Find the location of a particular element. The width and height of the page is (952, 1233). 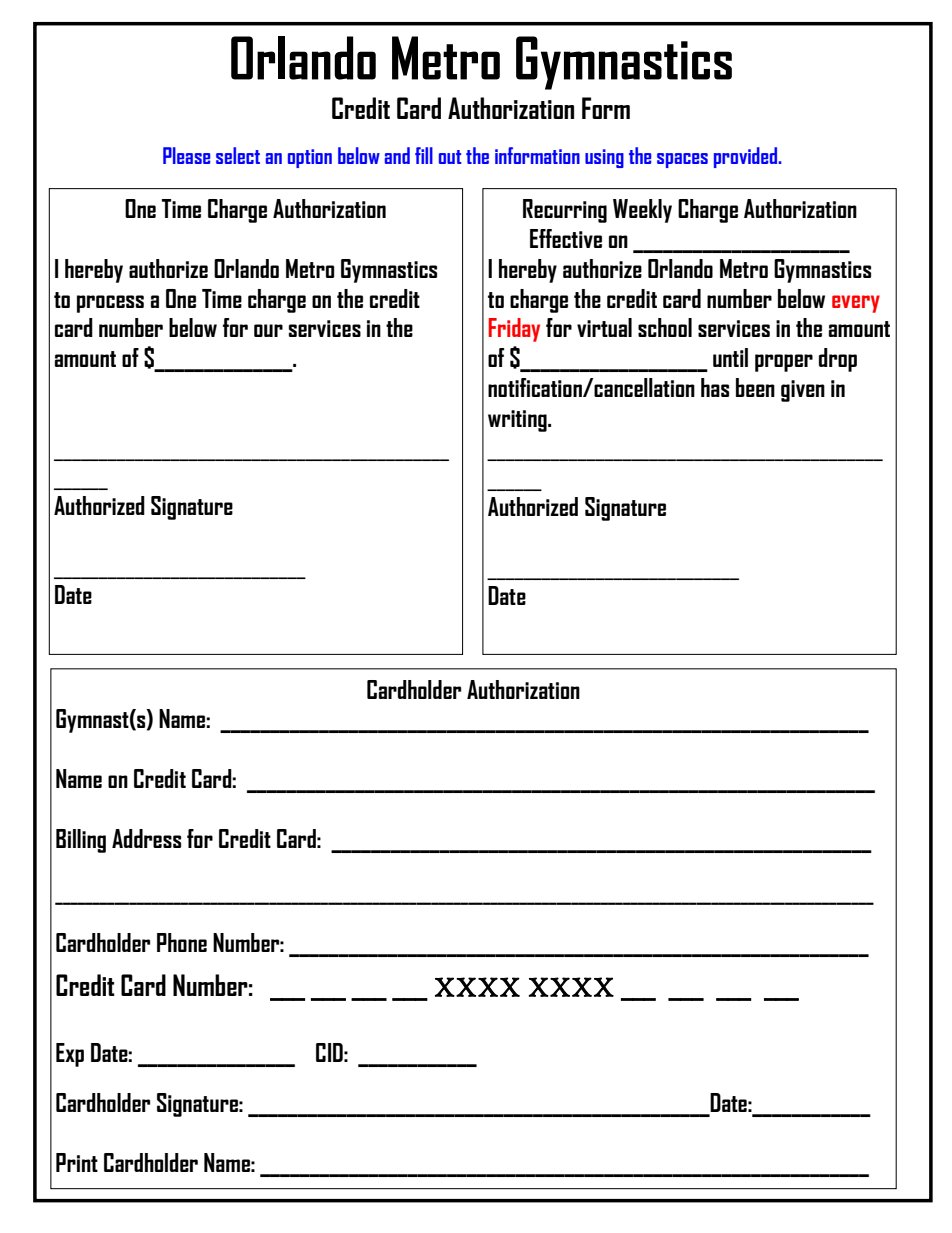

Address is located at coordinates (146, 838).
